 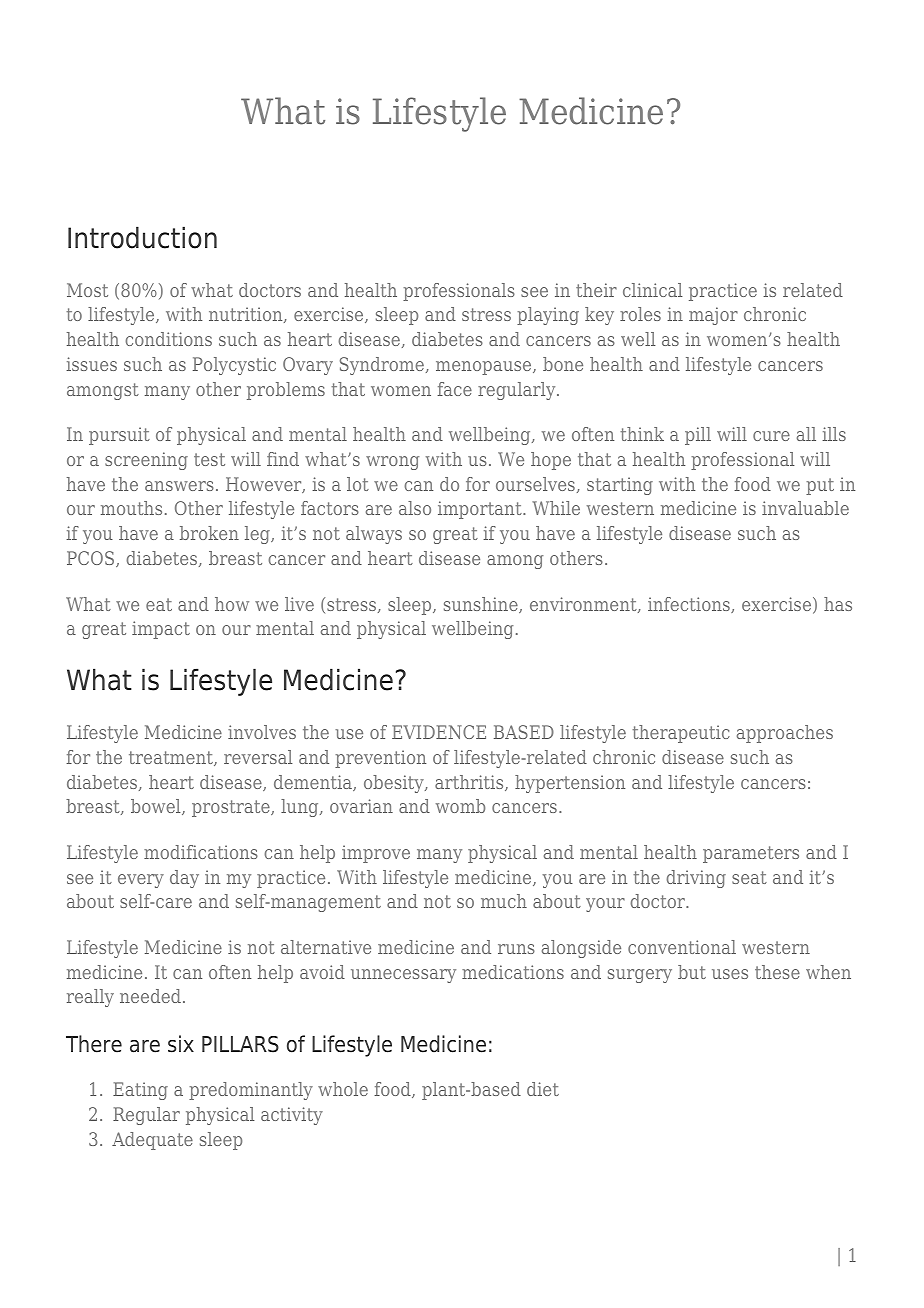 What do you see at coordinates (690, 605) in the document?
I see `infections` at bounding box center [690, 605].
